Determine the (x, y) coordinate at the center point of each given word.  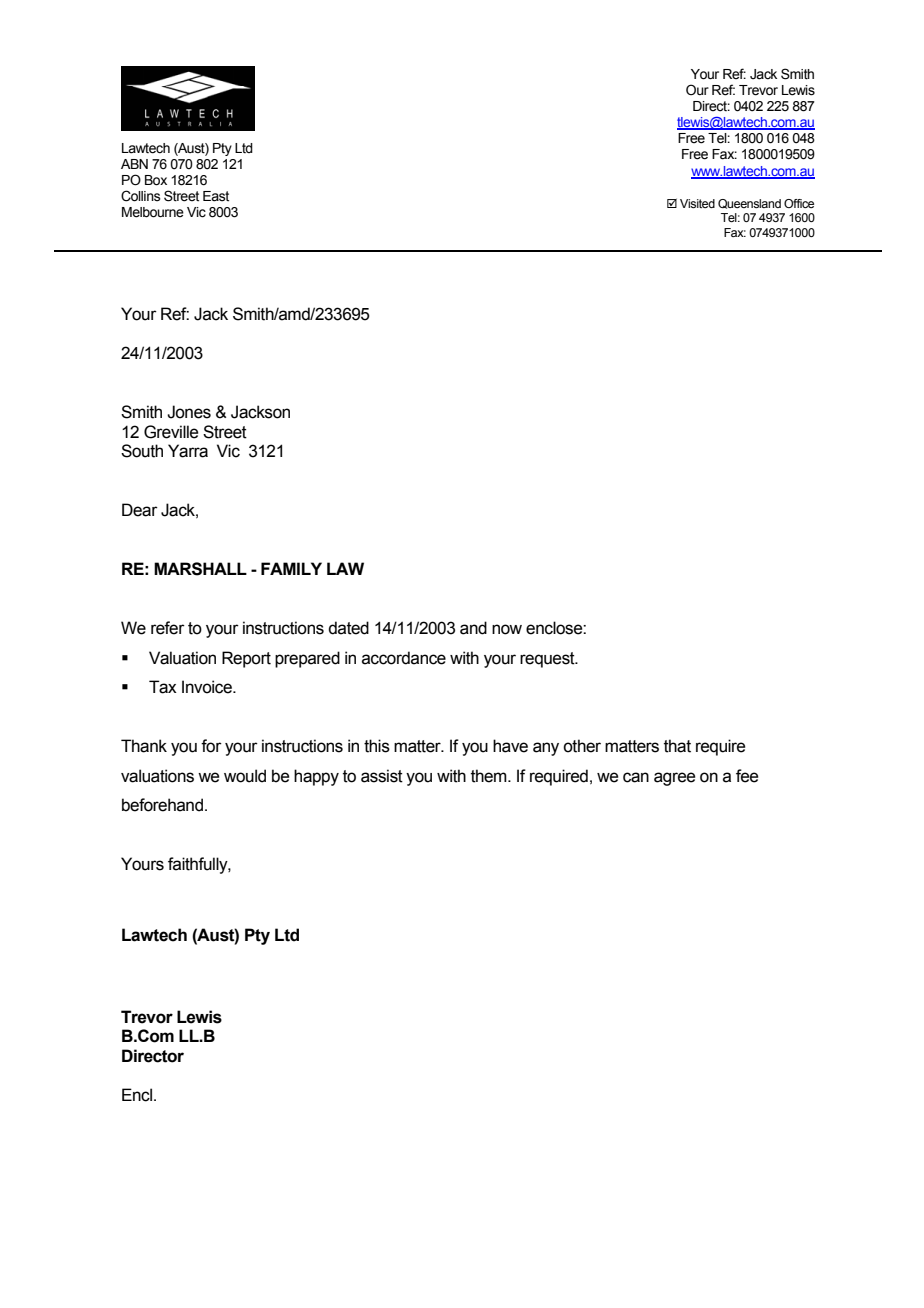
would (245, 776)
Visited (697, 203)
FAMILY (291, 568)
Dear (140, 510)
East (216, 196)
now (507, 629)
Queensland (749, 204)
